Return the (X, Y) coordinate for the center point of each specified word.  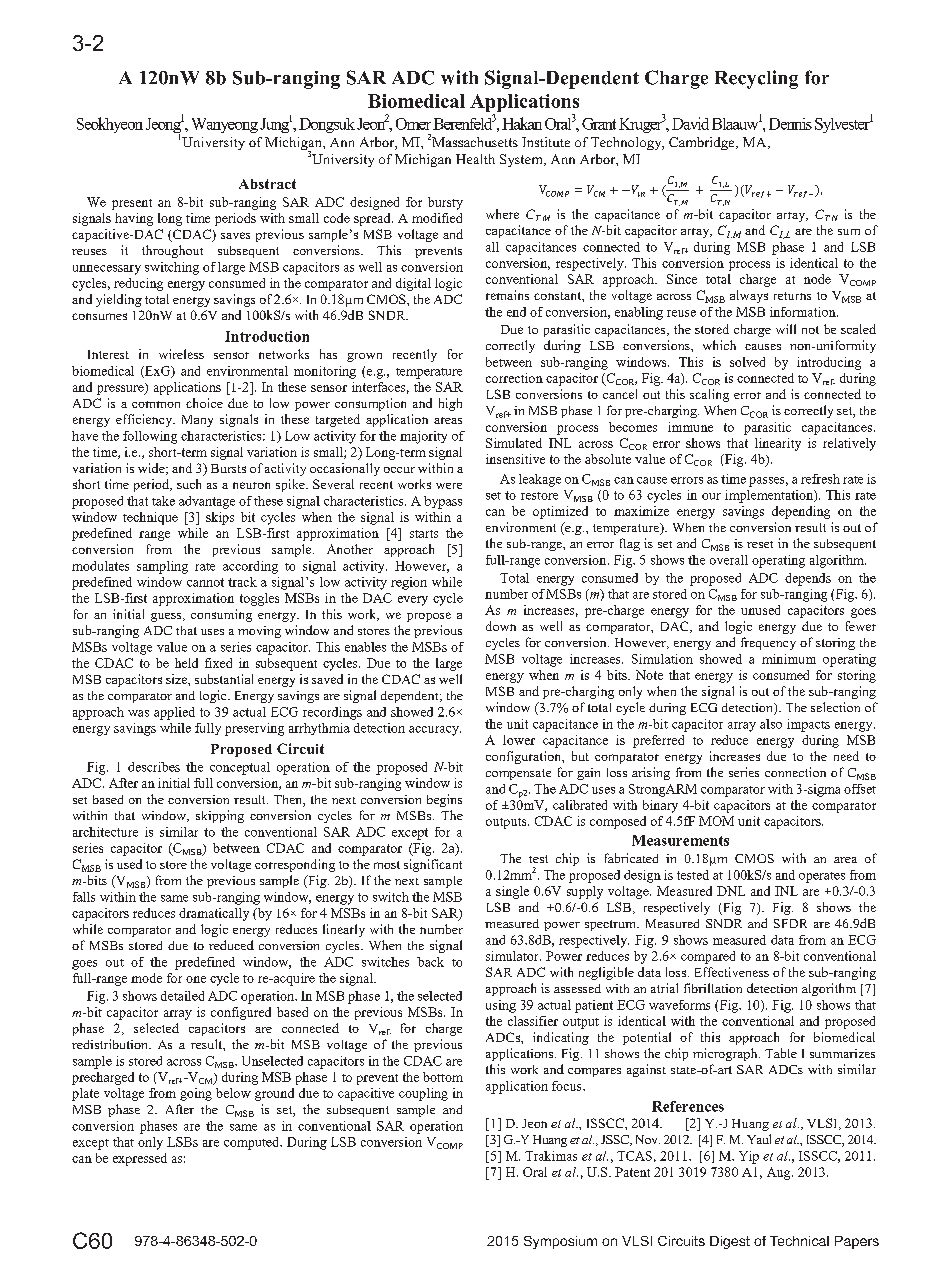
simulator (513, 956)
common (156, 404)
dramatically (214, 914)
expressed (140, 1159)
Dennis (790, 124)
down (501, 626)
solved (747, 362)
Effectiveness (732, 972)
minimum (789, 659)
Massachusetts (475, 142)
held (186, 663)
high (450, 404)
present (132, 204)
